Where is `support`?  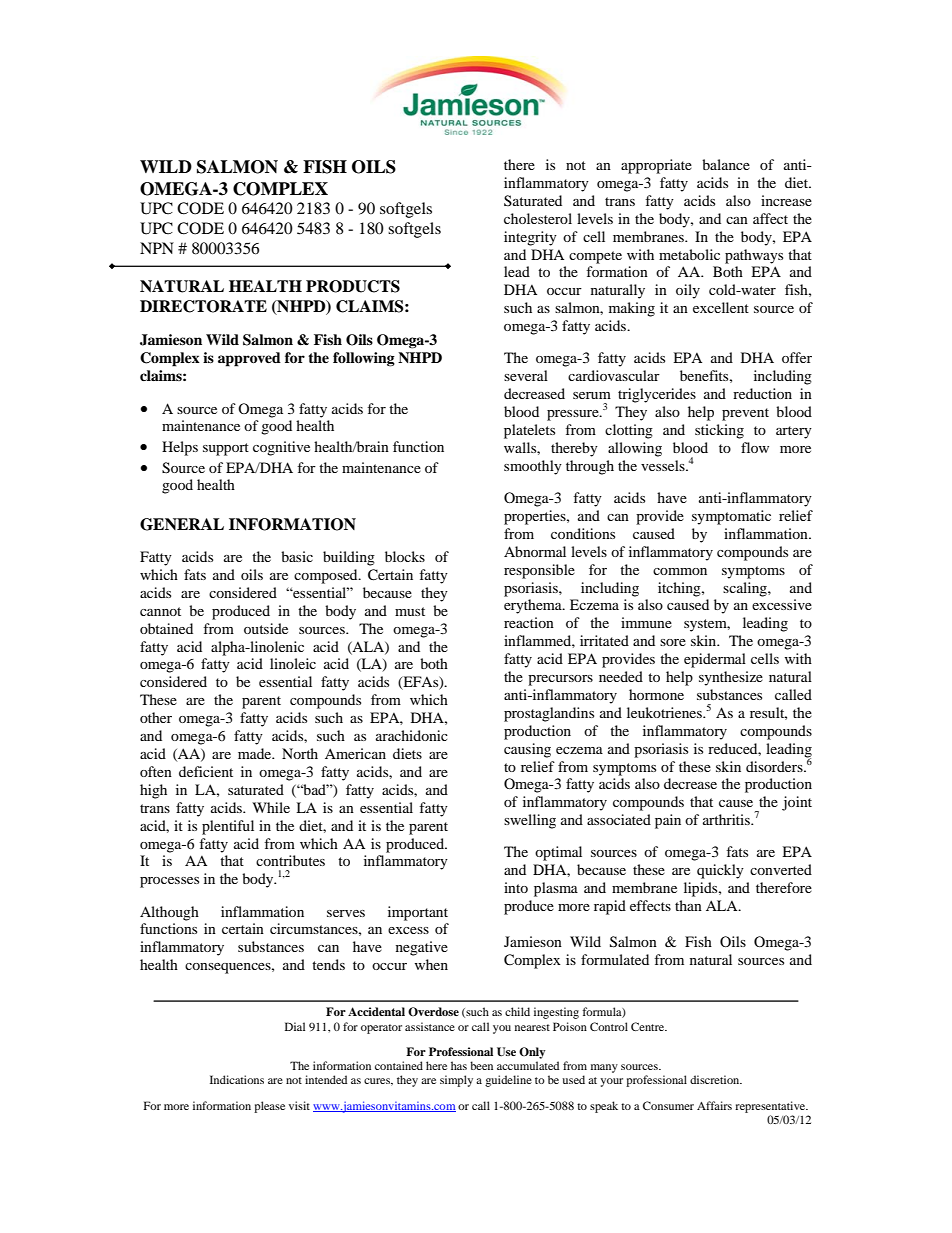
support is located at coordinates (226, 449).
